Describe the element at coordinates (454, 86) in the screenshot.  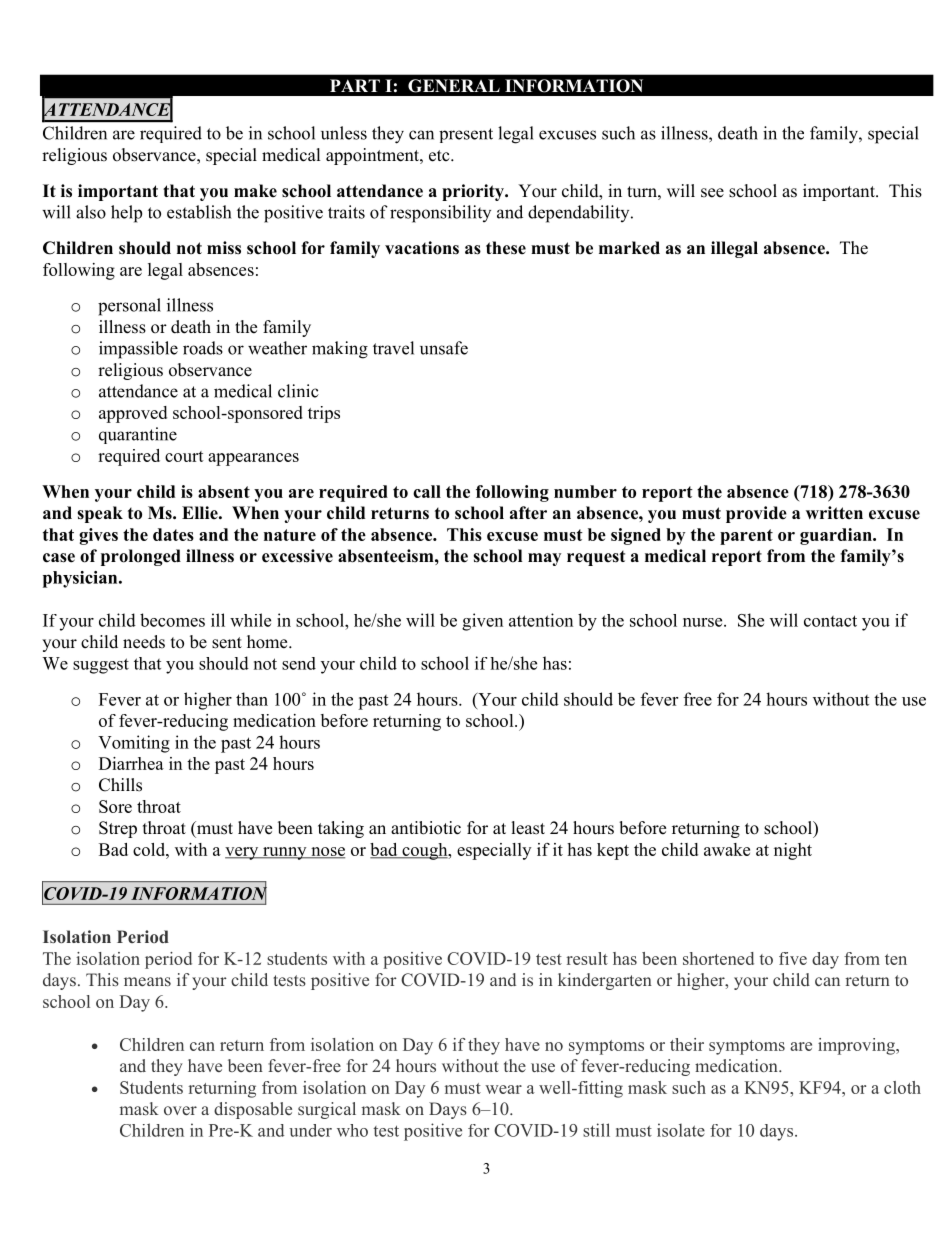
I see `GENERAL` at that location.
